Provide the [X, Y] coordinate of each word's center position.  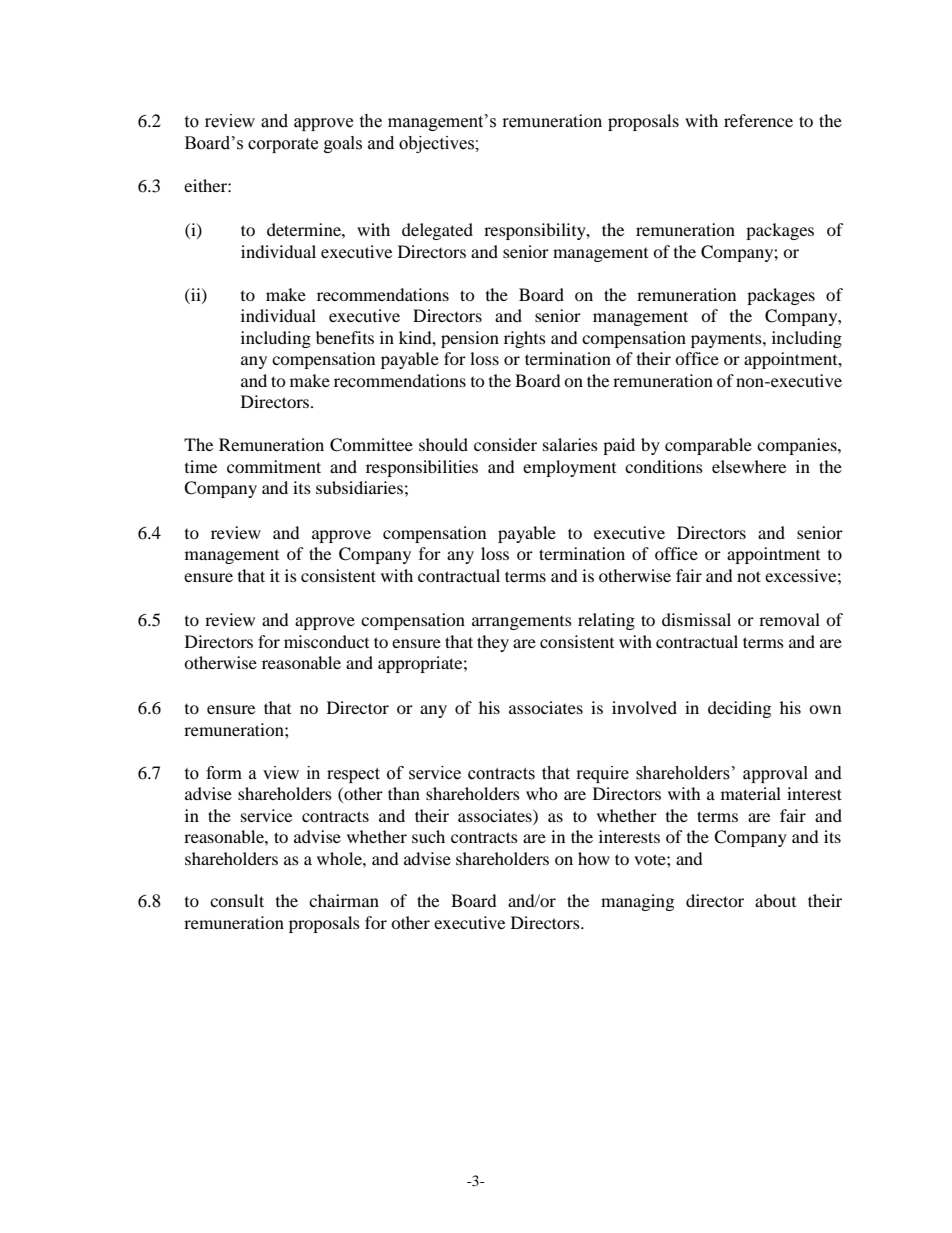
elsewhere [749, 466]
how [594, 858]
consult [237, 900]
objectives [437, 144]
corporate [283, 145]
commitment [274, 466]
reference [758, 120]
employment [569, 468]
